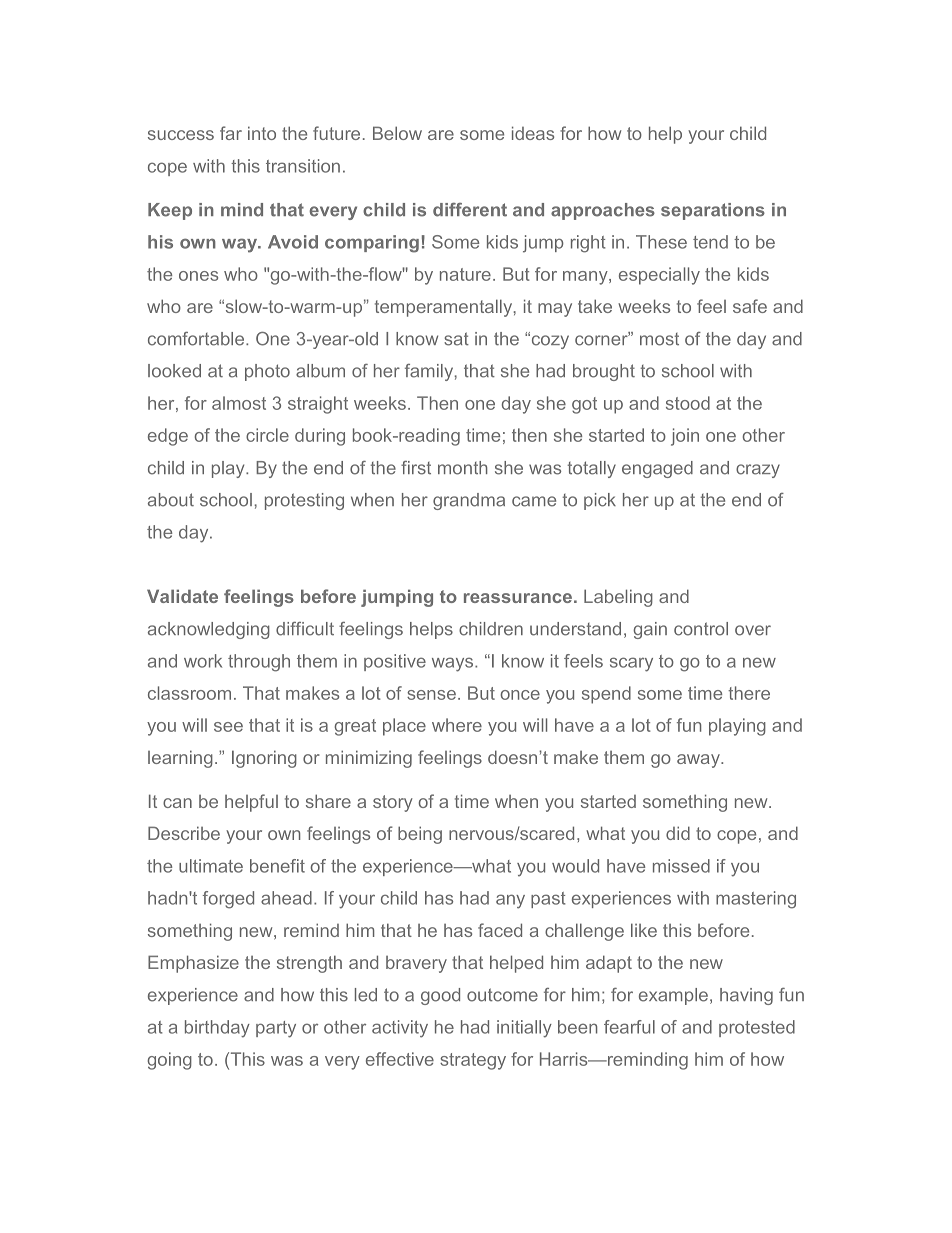 This screenshot has height=1233, width=952. What do you see at coordinates (217, 1029) in the screenshot?
I see `birthday` at bounding box center [217, 1029].
